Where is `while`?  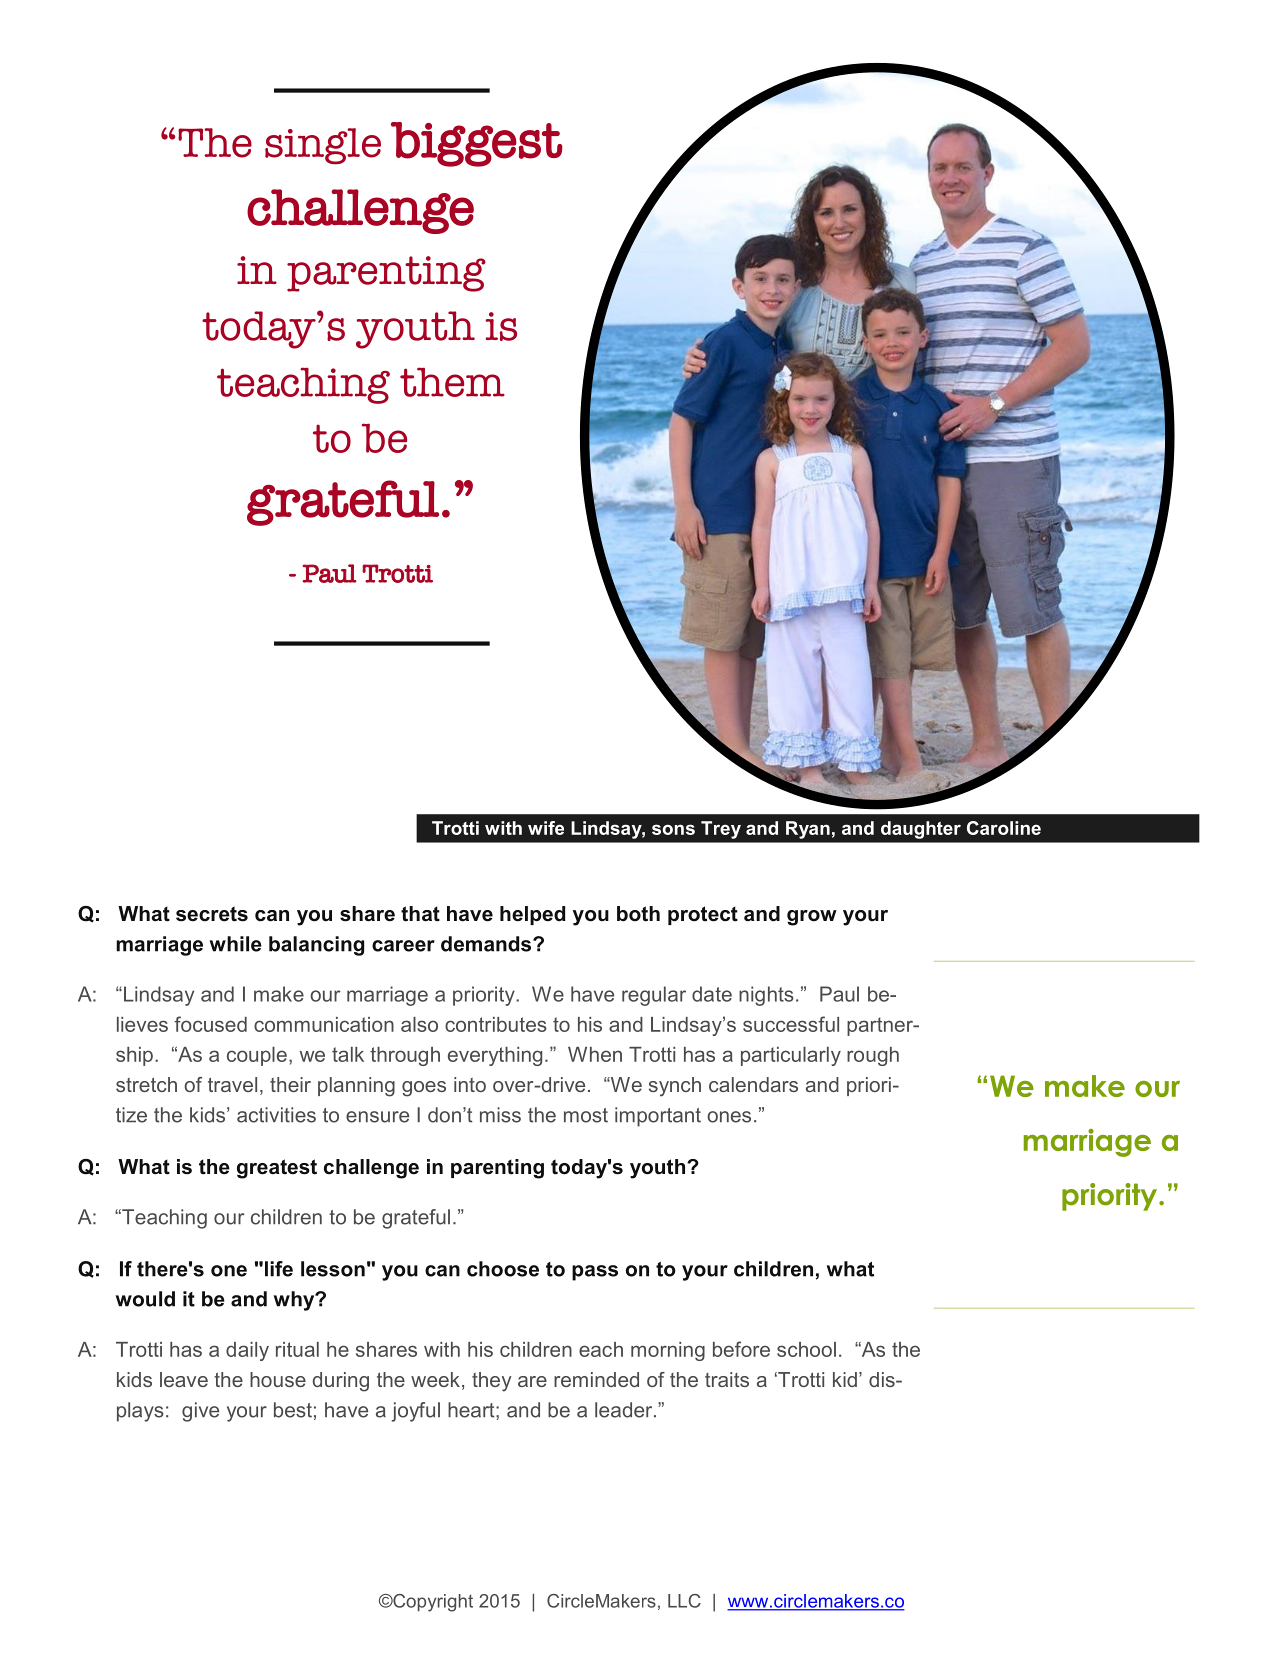
while is located at coordinates (236, 944).
